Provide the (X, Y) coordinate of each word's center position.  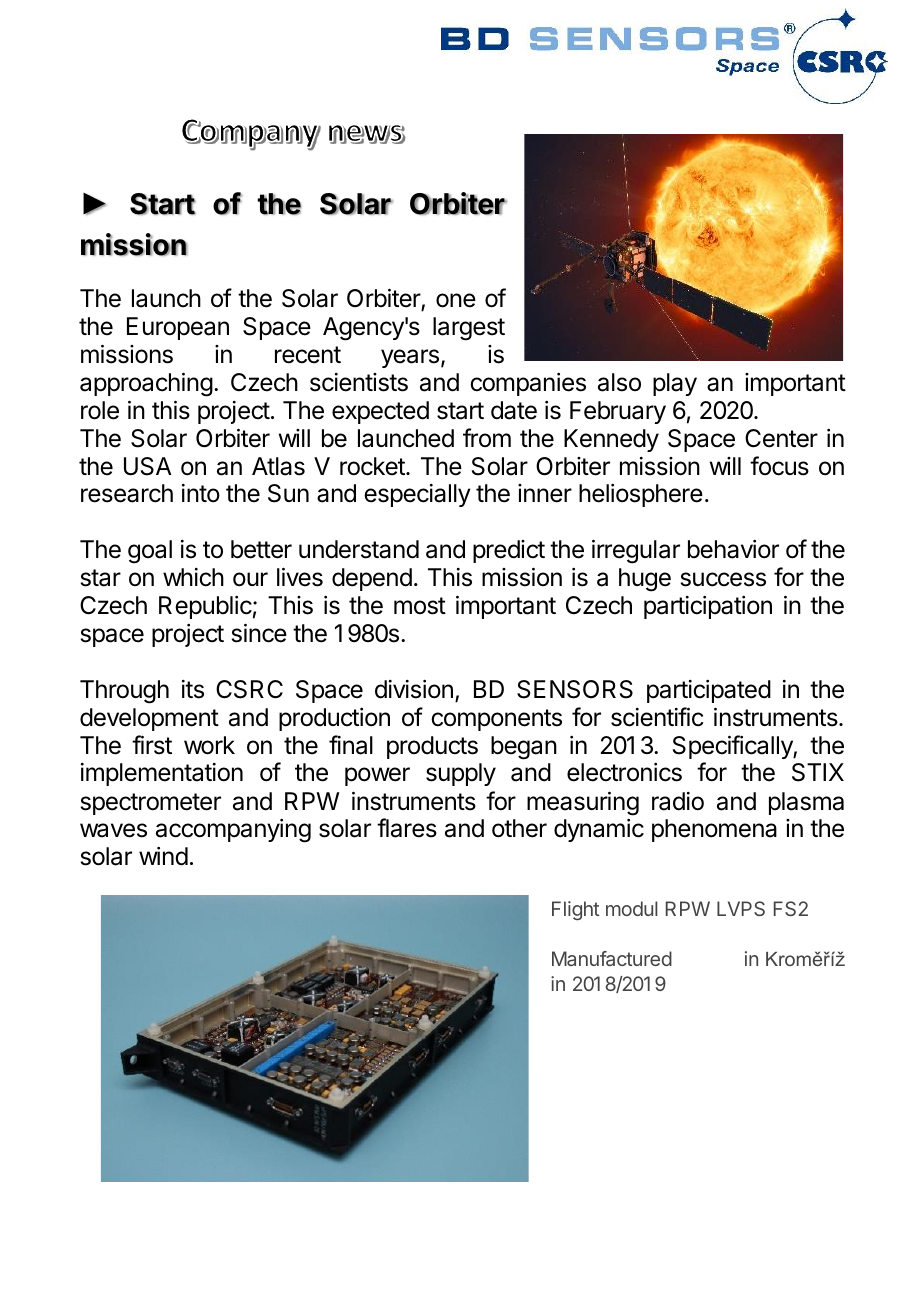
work (209, 745)
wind (163, 856)
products (432, 747)
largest (469, 329)
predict (509, 551)
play (675, 384)
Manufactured (612, 958)
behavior (733, 549)
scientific (657, 717)
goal (150, 552)
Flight (575, 910)
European (178, 328)
